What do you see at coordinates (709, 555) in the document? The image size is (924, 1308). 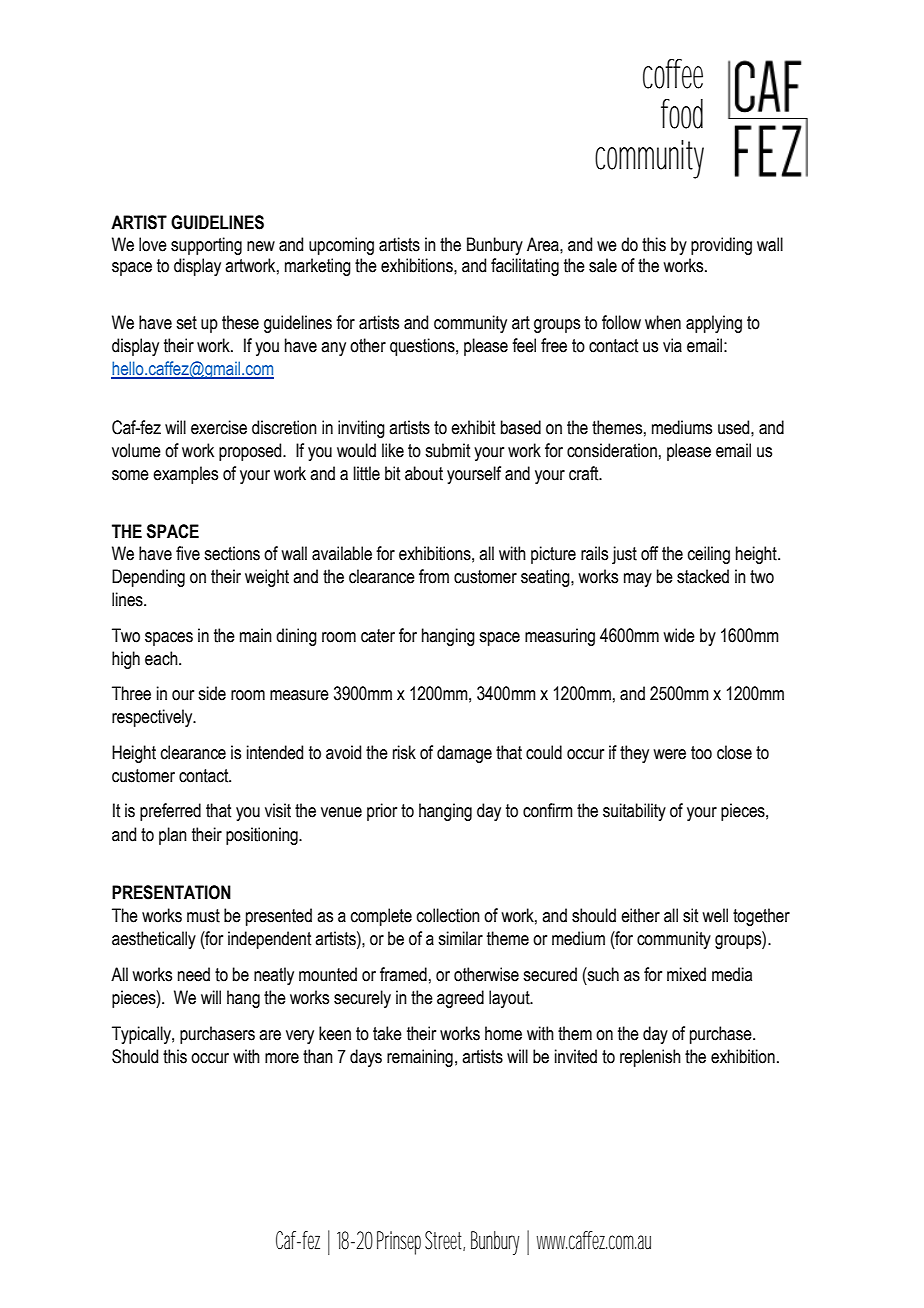 I see `ceiling` at bounding box center [709, 555].
